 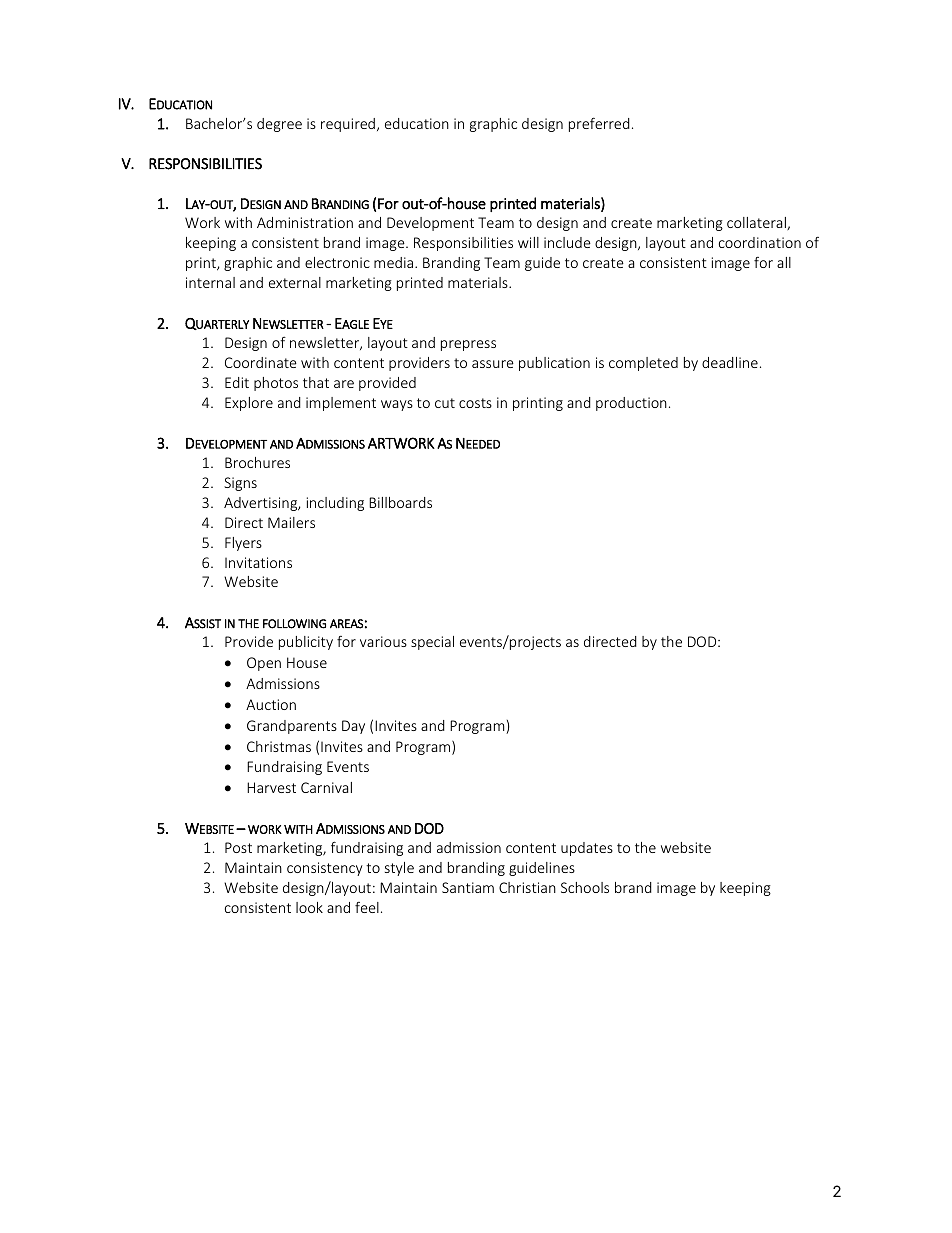 I want to click on FOLLOWING, so click(x=294, y=624).
